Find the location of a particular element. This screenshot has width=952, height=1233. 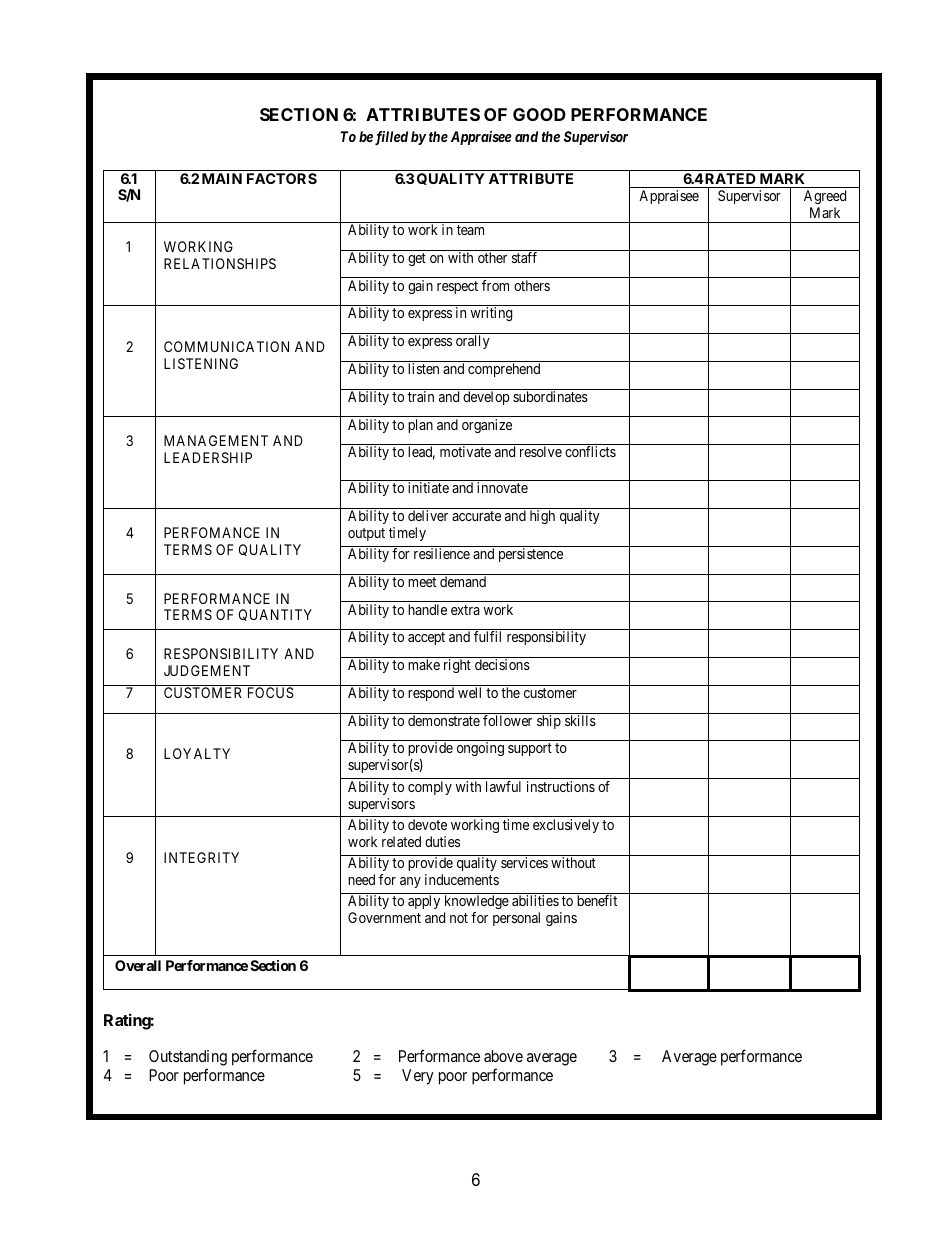

persistence is located at coordinates (531, 555).
